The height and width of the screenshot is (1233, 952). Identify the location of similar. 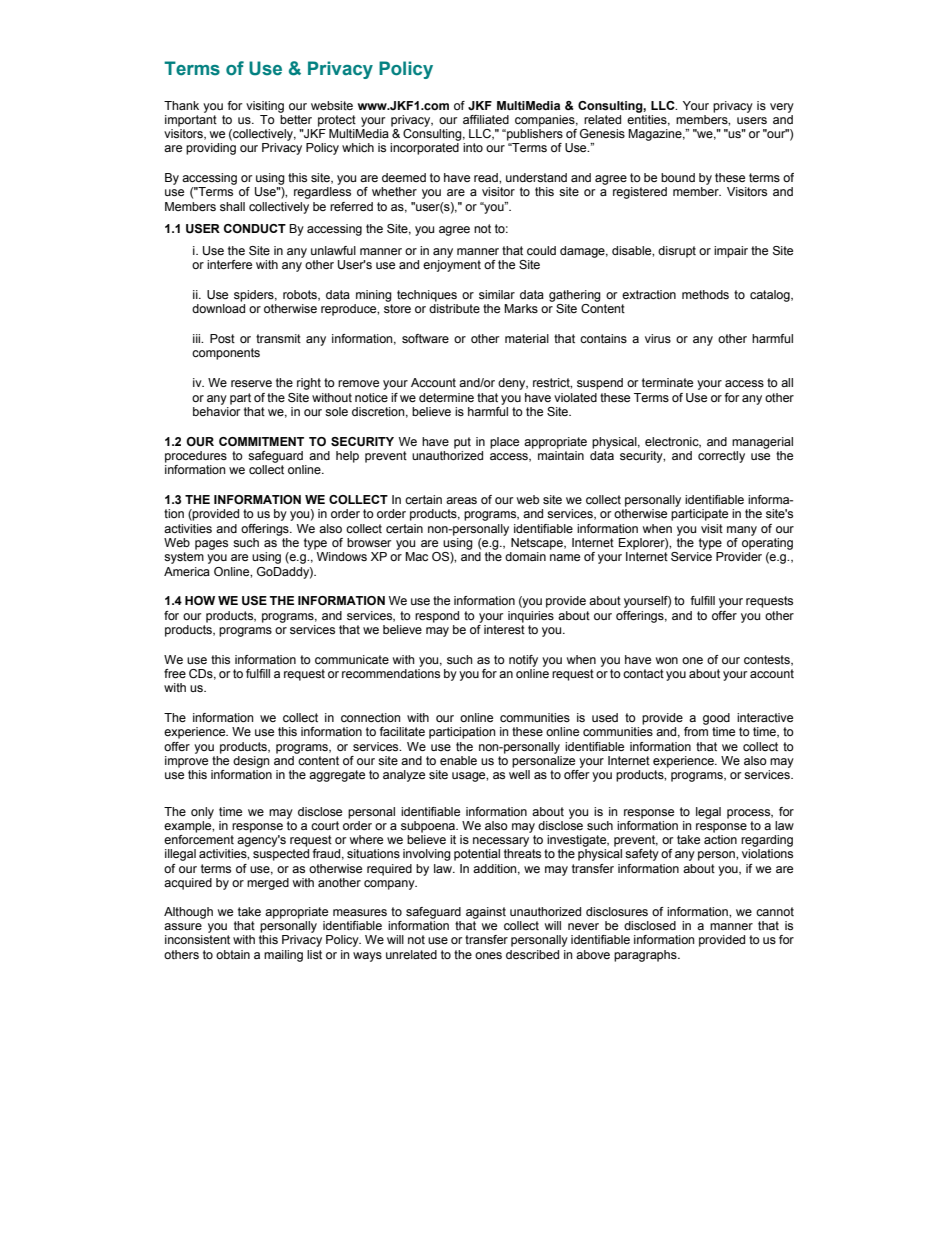
(497, 294).
